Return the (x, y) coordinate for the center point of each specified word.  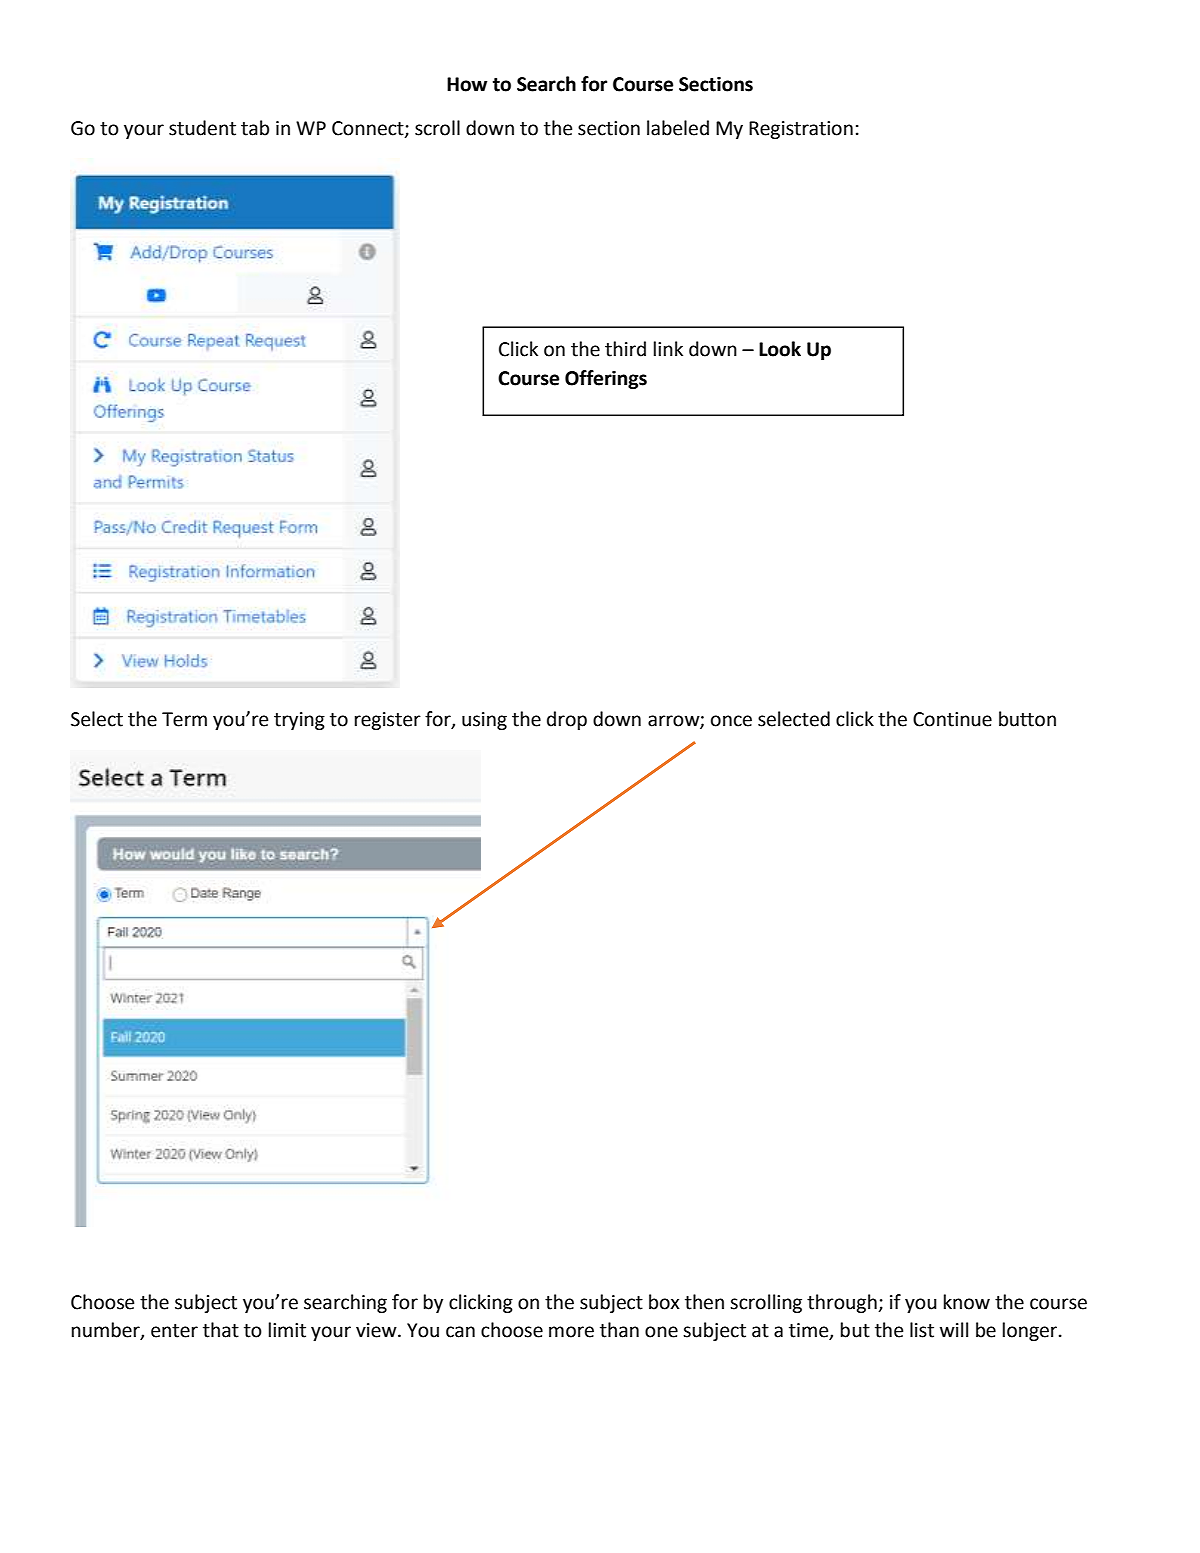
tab (255, 128)
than (619, 1330)
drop (567, 720)
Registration (801, 130)
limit (287, 1330)
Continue (952, 719)
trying (299, 721)
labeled (678, 128)
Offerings (606, 379)
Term (184, 719)
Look (780, 349)
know (967, 1302)
